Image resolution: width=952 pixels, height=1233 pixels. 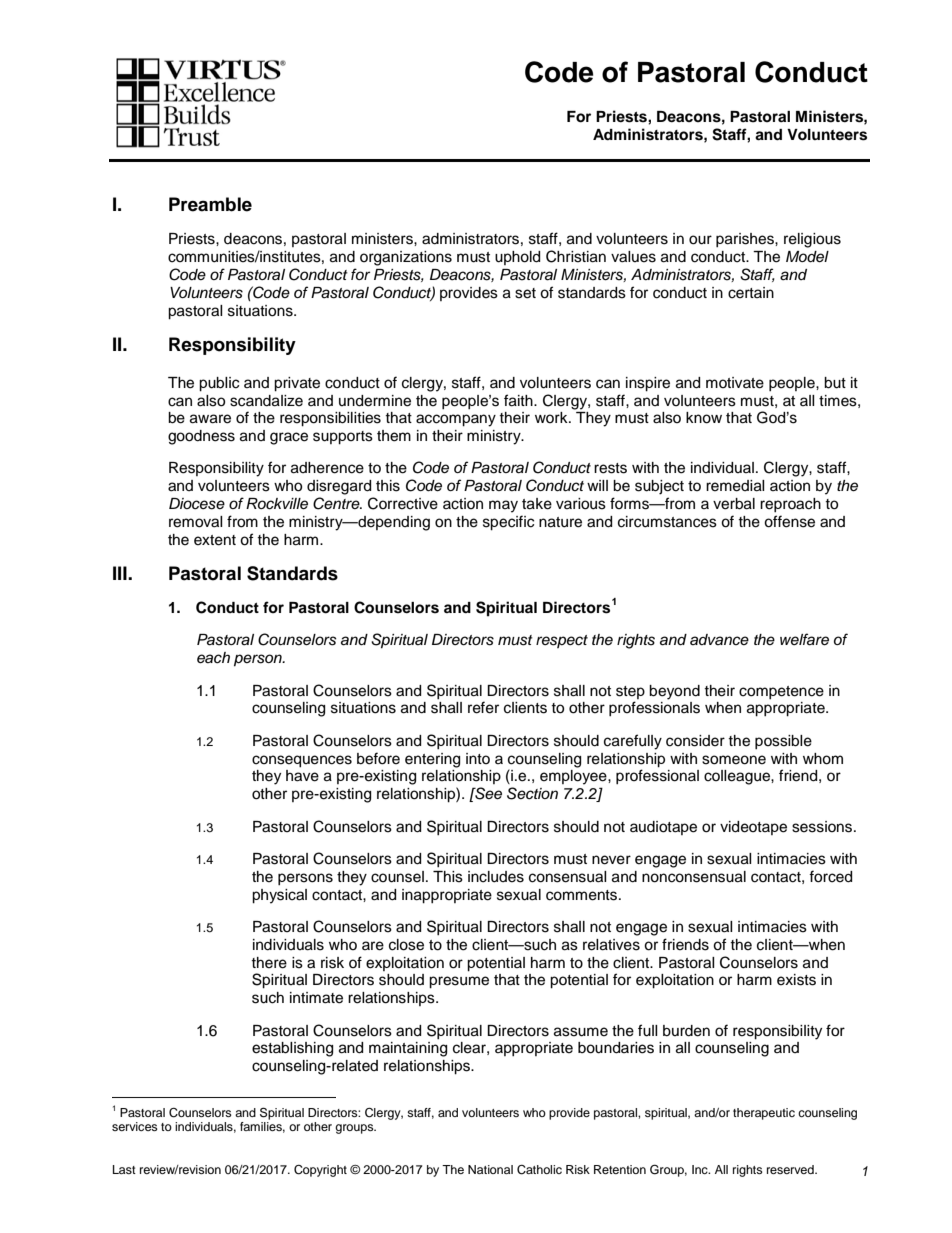 What do you see at coordinates (508, 523) in the screenshot?
I see `specific` at bounding box center [508, 523].
